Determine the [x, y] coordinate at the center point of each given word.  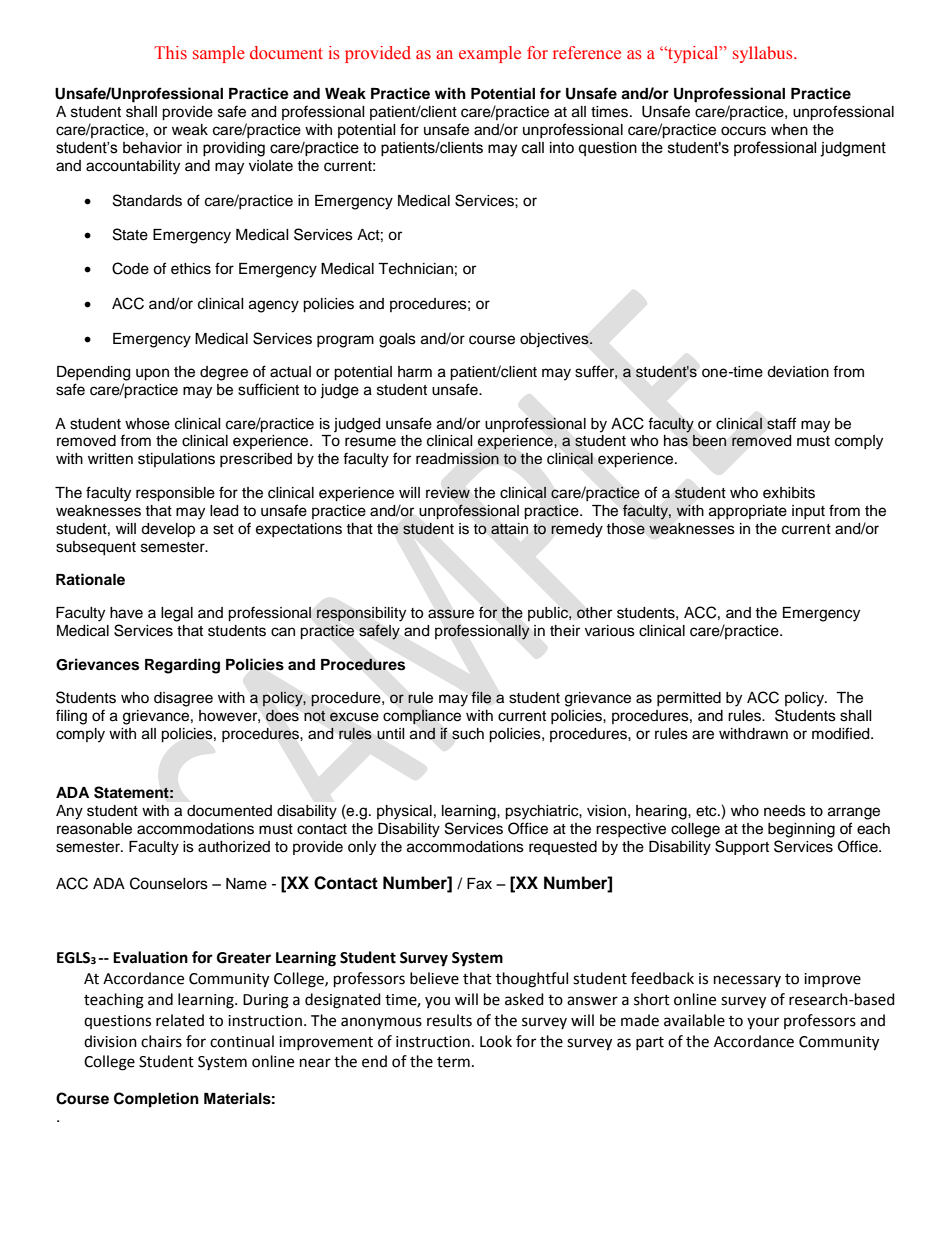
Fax [479, 884]
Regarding [182, 666]
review [448, 492]
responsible [175, 494]
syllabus [764, 54]
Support [742, 847]
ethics [191, 269]
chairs [161, 1041]
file [481, 697]
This [170, 53]
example [490, 54]
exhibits [789, 493]
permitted [689, 699]
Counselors [169, 883]
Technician [415, 269]
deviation [798, 372]
